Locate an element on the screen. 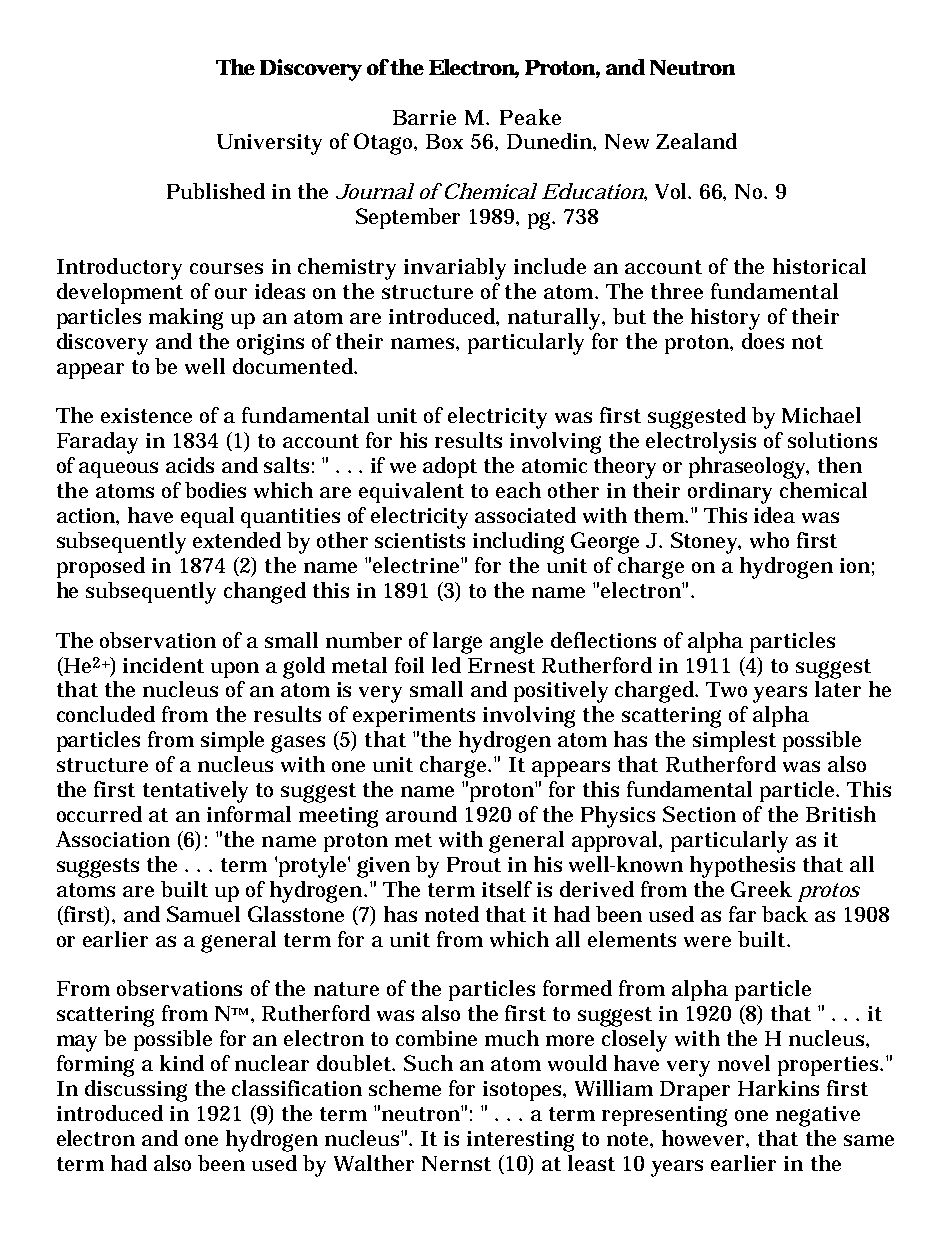 This screenshot has height=1233, width=952. tentatively is located at coordinates (195, 792).
